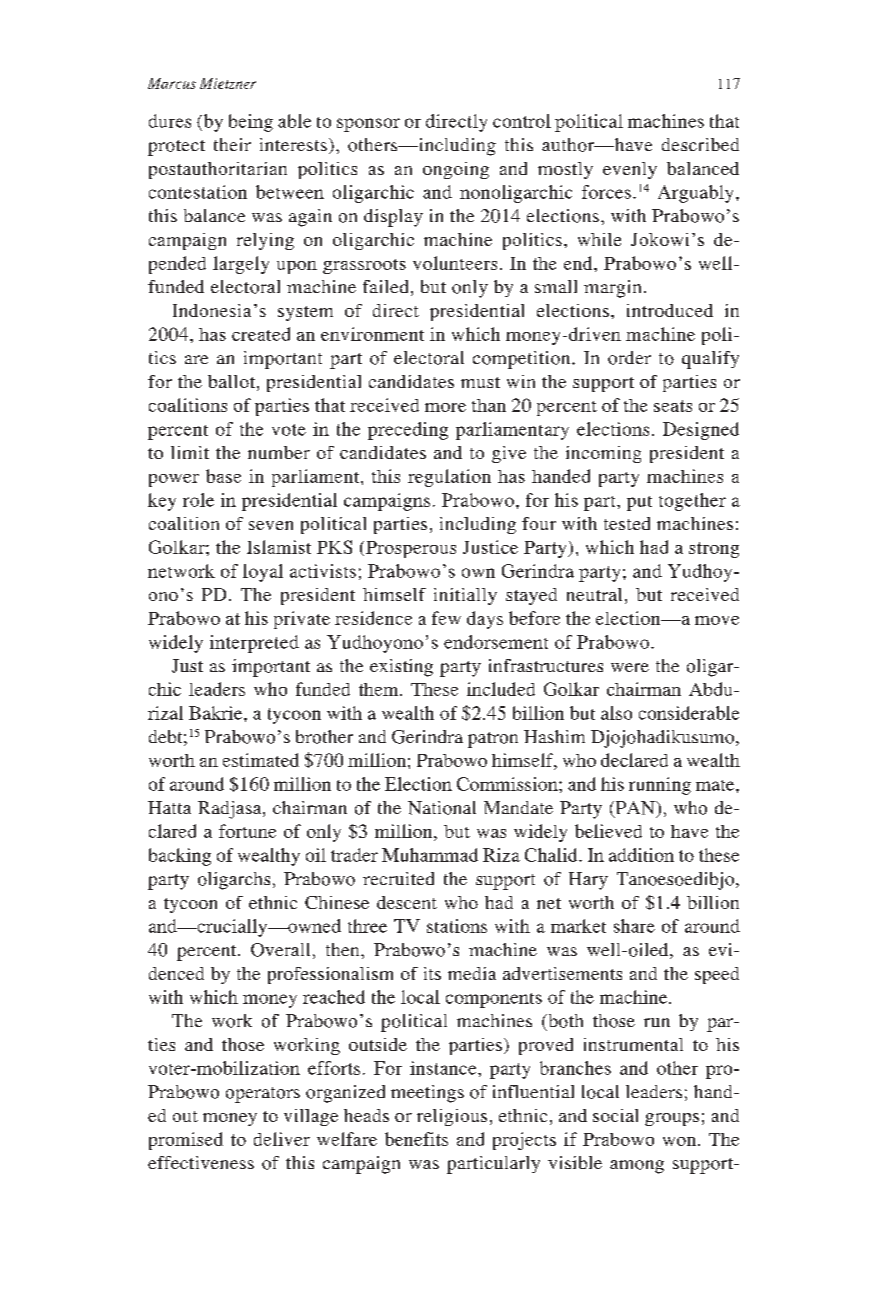 The image size is (870, 1314). What do you see at coordinates (616, 713) in the page?
I see `also` at bounding box center [616, 713].
